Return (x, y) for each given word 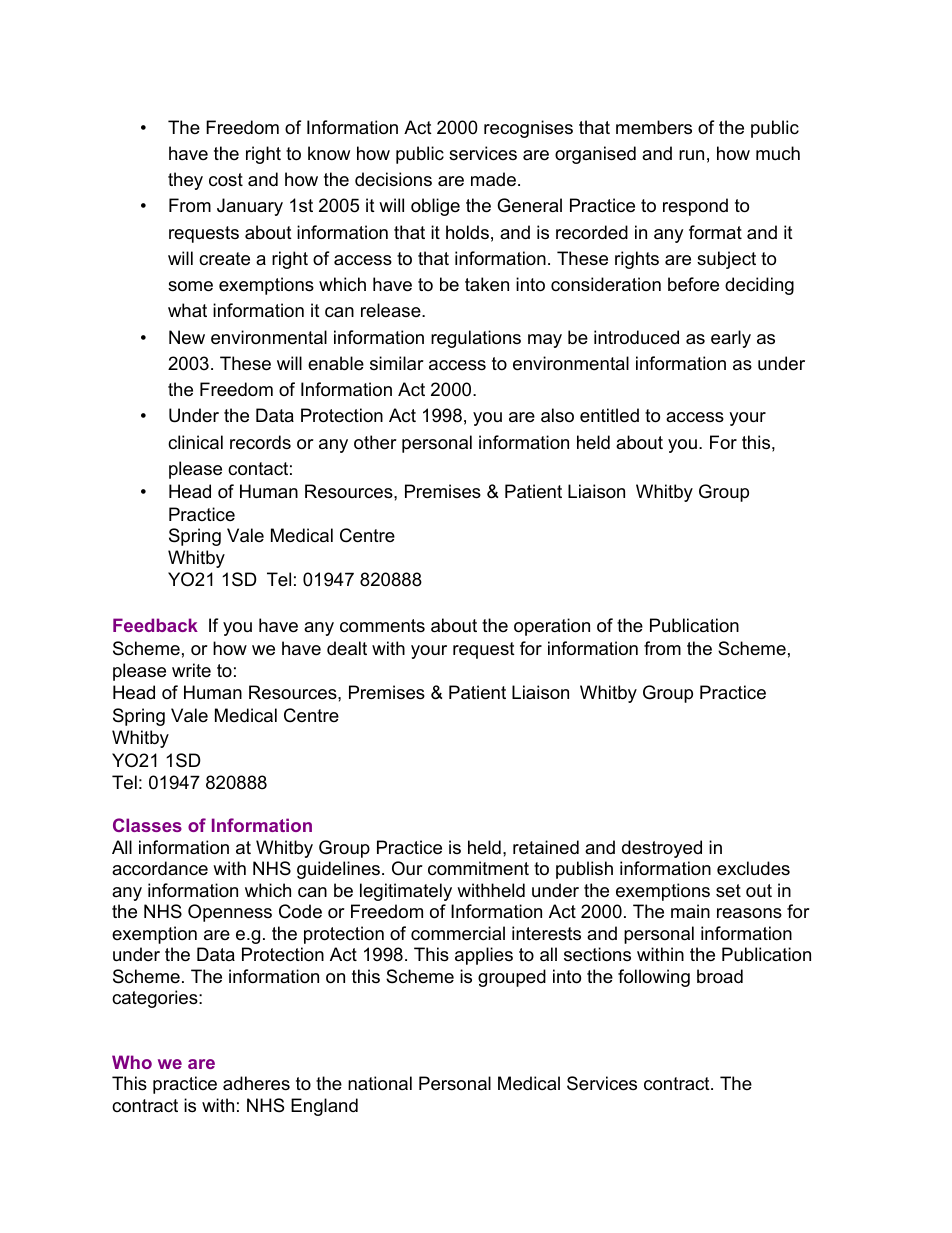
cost (226, 179)
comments (382, 626)
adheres (256, 1083)
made (493, 179)
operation (552, 627)
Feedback (155, 625)
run (691, 155)
